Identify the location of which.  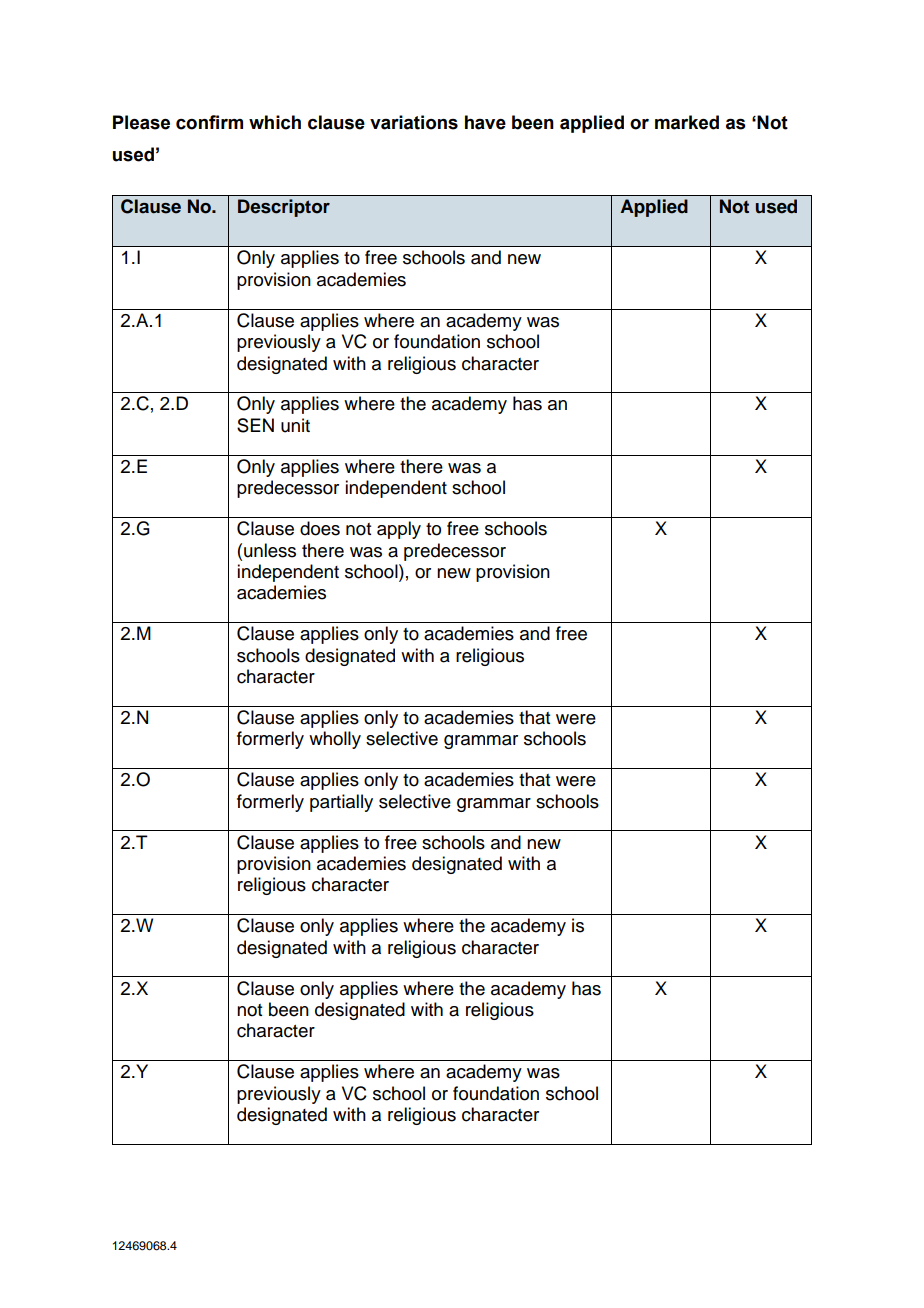
(275, 122).
